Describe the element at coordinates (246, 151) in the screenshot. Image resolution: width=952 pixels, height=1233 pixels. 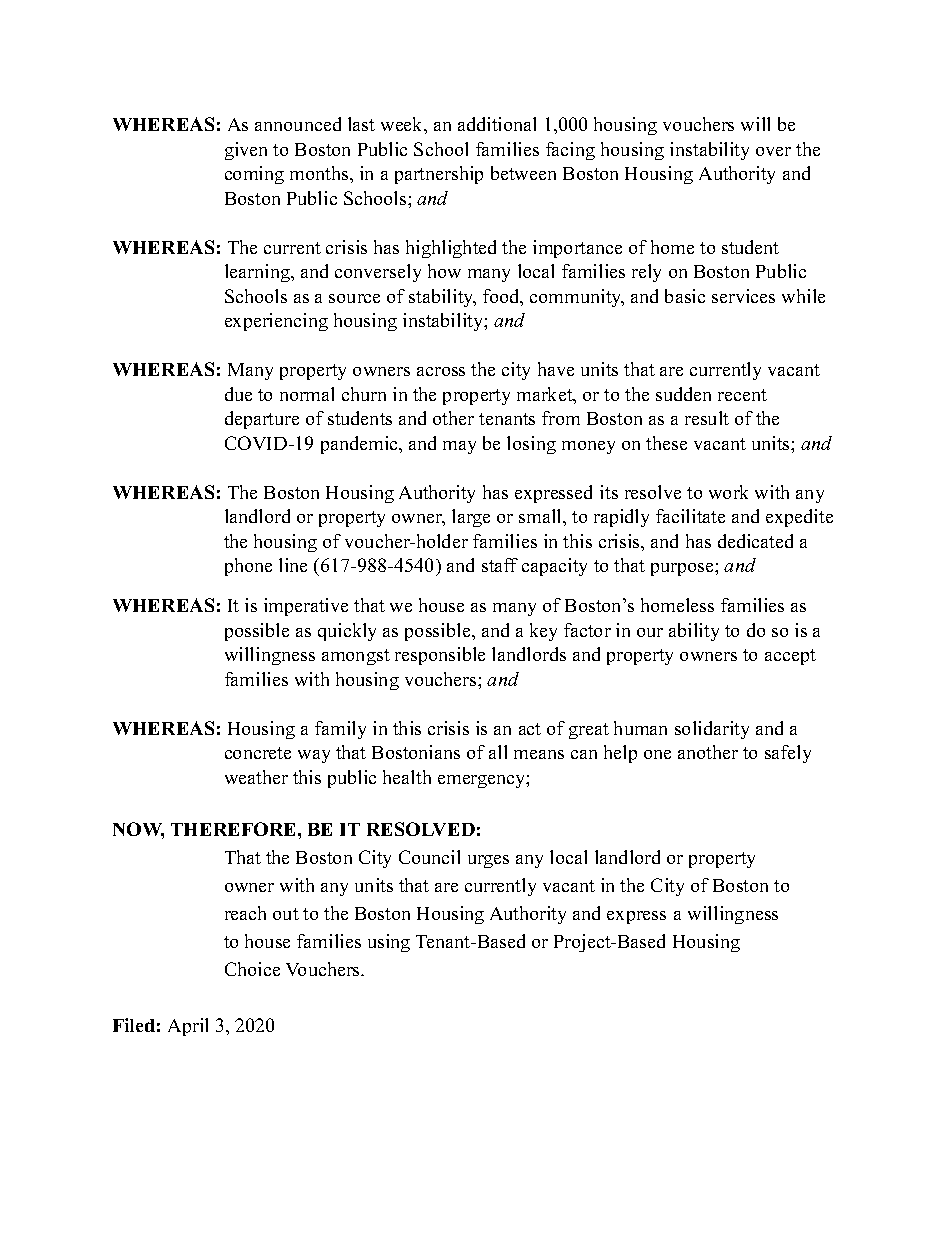
I see `given` at that location.
